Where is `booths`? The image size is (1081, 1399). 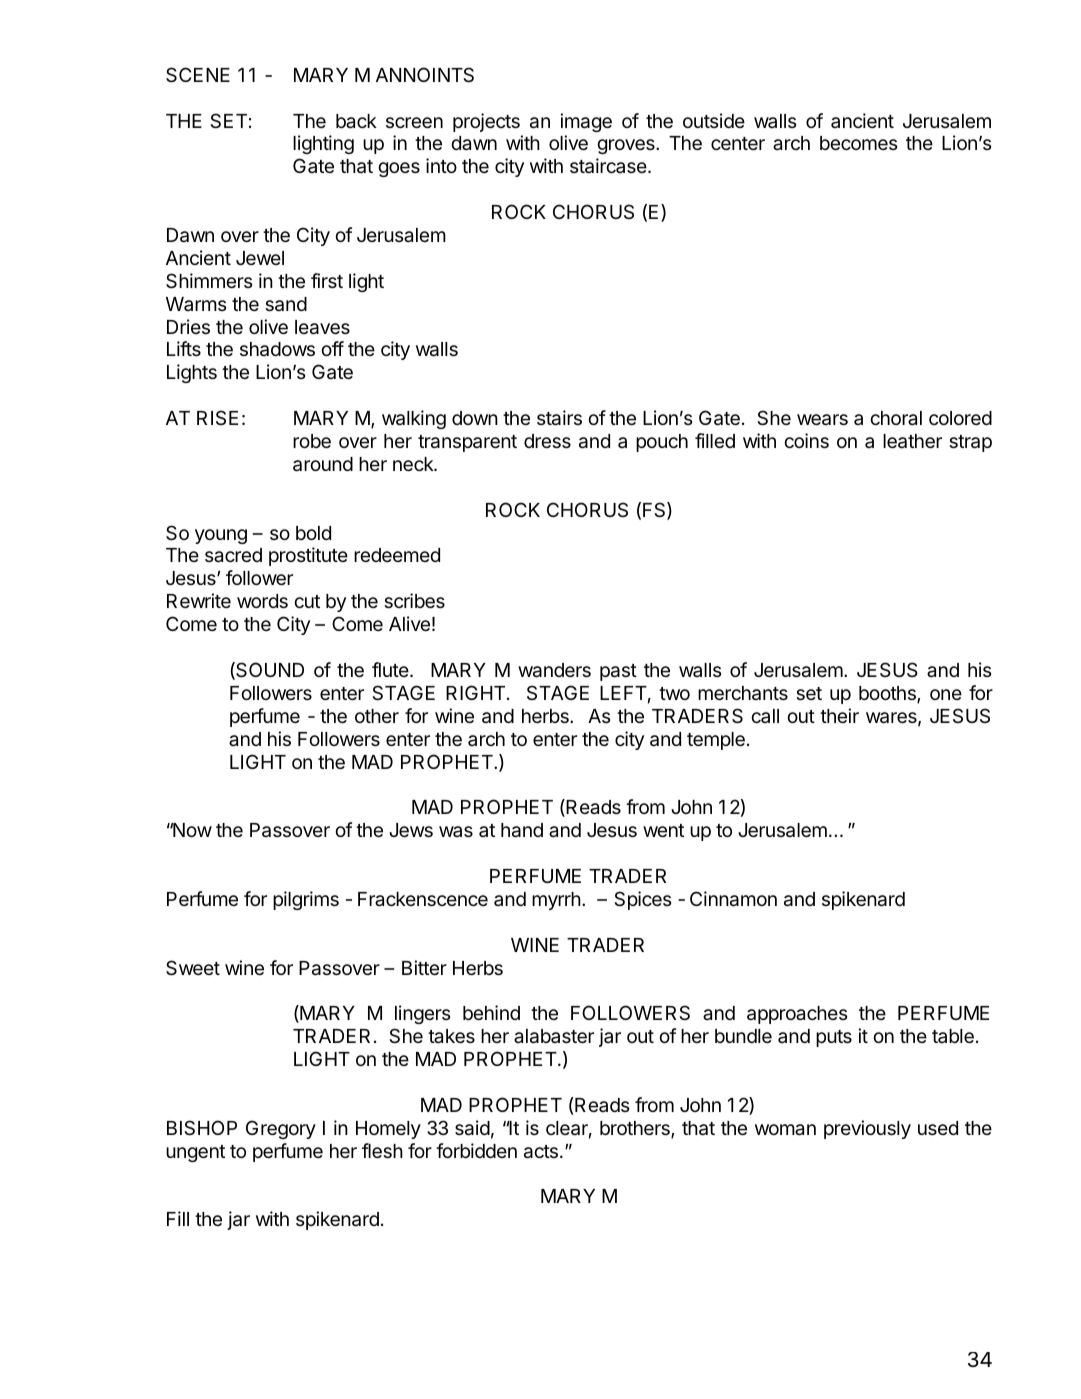
booths is located at coordinates (888, 694).
